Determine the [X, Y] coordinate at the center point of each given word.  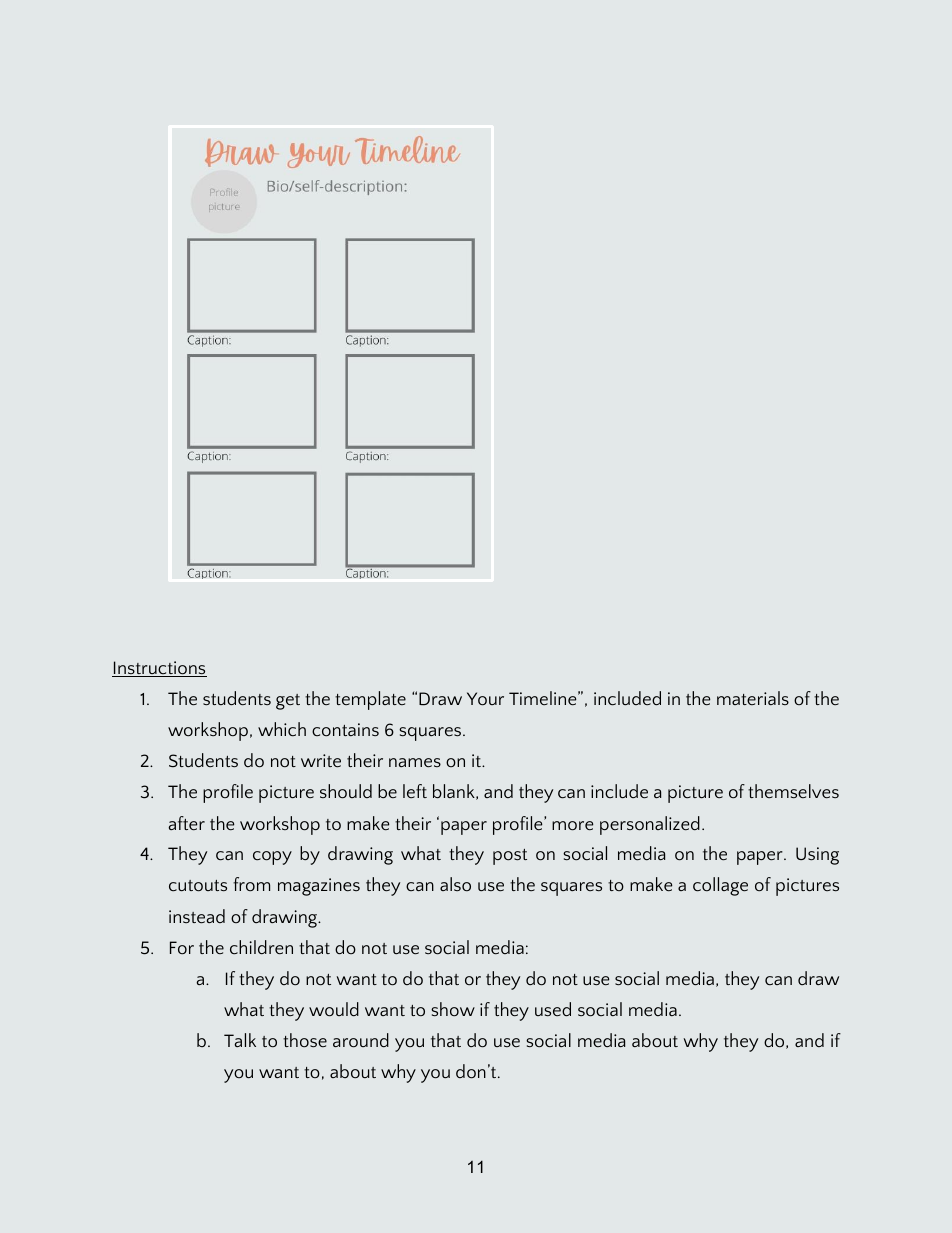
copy [272, 858]
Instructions [159, 669]
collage [720, 886]
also [455, 884]
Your [485, 699]
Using [817, 856]
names [415, 762]
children [261, 947]
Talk [240, 1040]
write [321, 760]
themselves [793, 791]
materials [753, 698]
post [510, 857]
